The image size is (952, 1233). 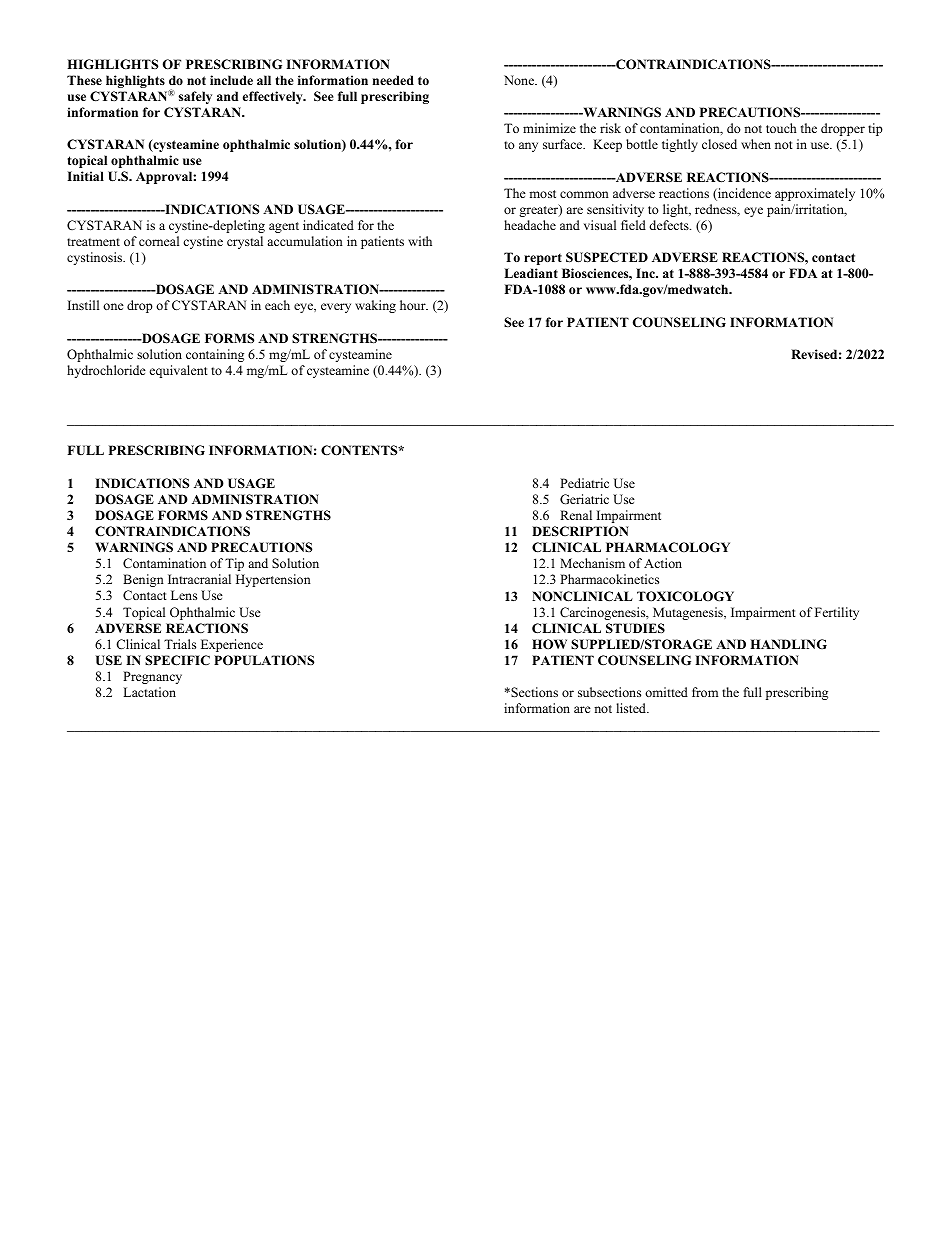 What do you see at coordinates (231, 80) in the screenshot?
I see `include` at bounding box center [231, 80].
